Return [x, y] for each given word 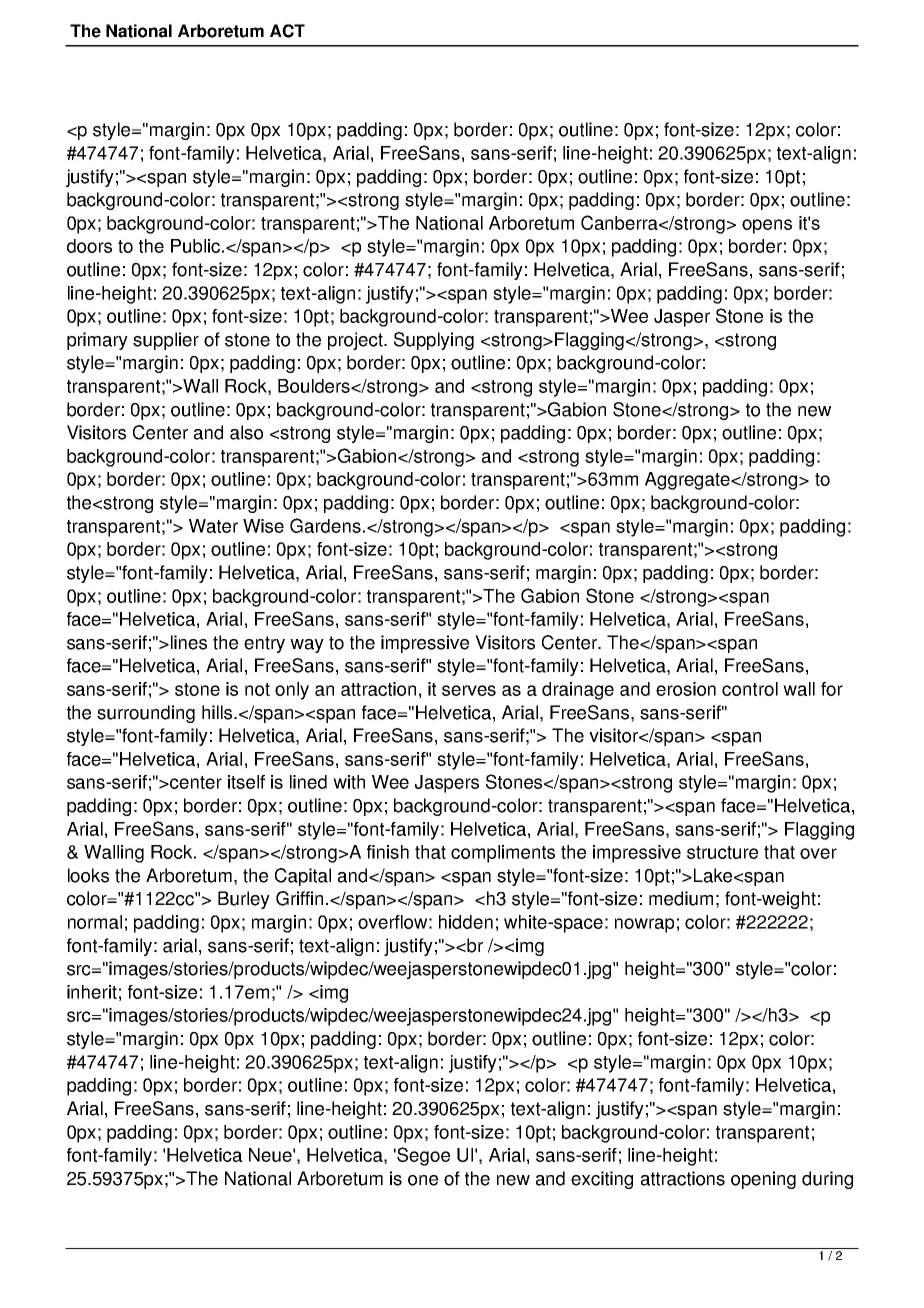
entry [264, 644]
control [750, 689]
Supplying [434, 341]
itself [246, 782]
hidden [466, 922]
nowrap [644, 925]
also [246, 432]
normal [95, 922]
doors [89, 246]
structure [722, 852]
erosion [686, 689]
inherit [92, 992]
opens [767, 226]
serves [469, 690]
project [356, 341]
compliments [503, 854]
